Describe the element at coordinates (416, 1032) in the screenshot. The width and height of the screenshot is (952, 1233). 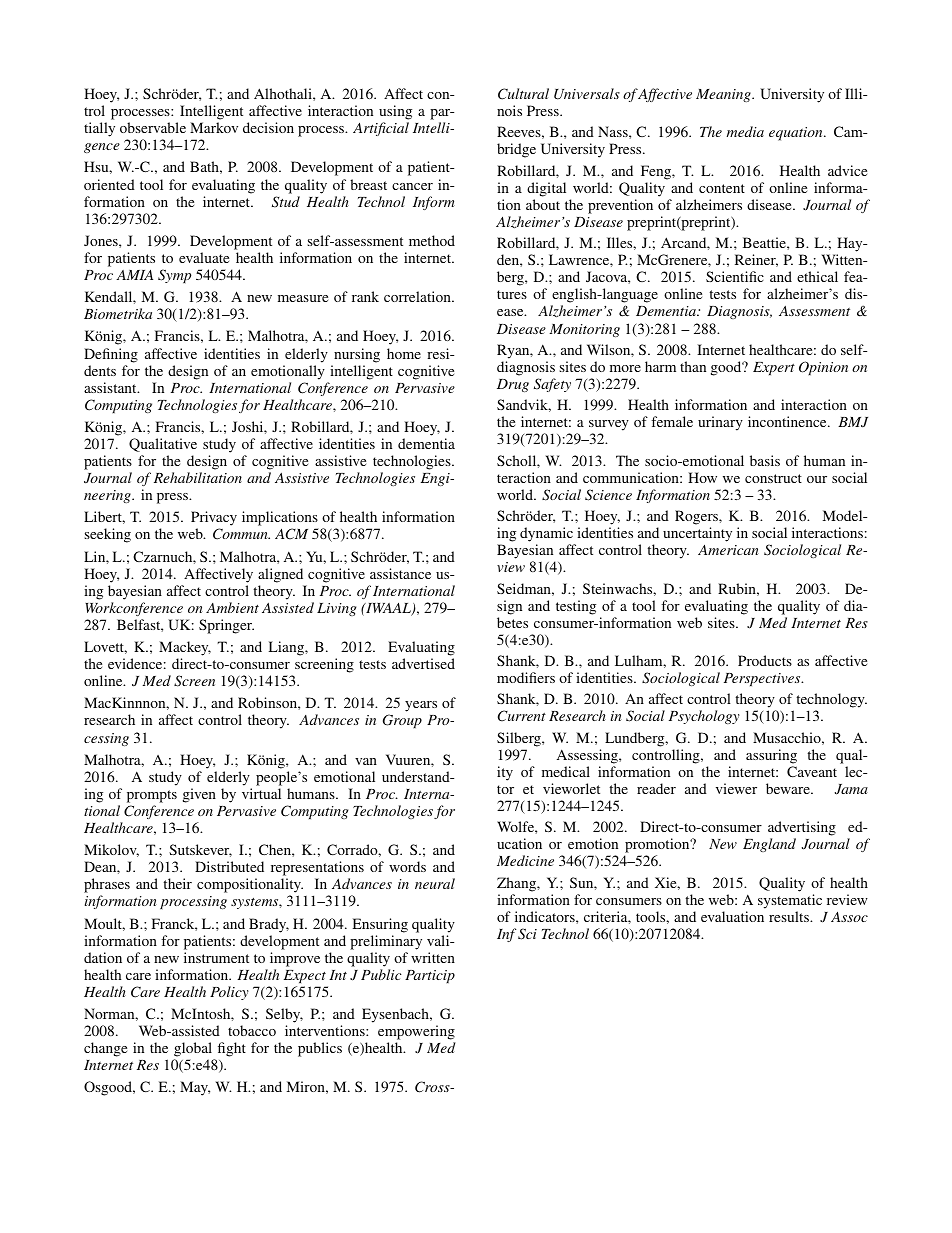
I see `empowering` at that location.
